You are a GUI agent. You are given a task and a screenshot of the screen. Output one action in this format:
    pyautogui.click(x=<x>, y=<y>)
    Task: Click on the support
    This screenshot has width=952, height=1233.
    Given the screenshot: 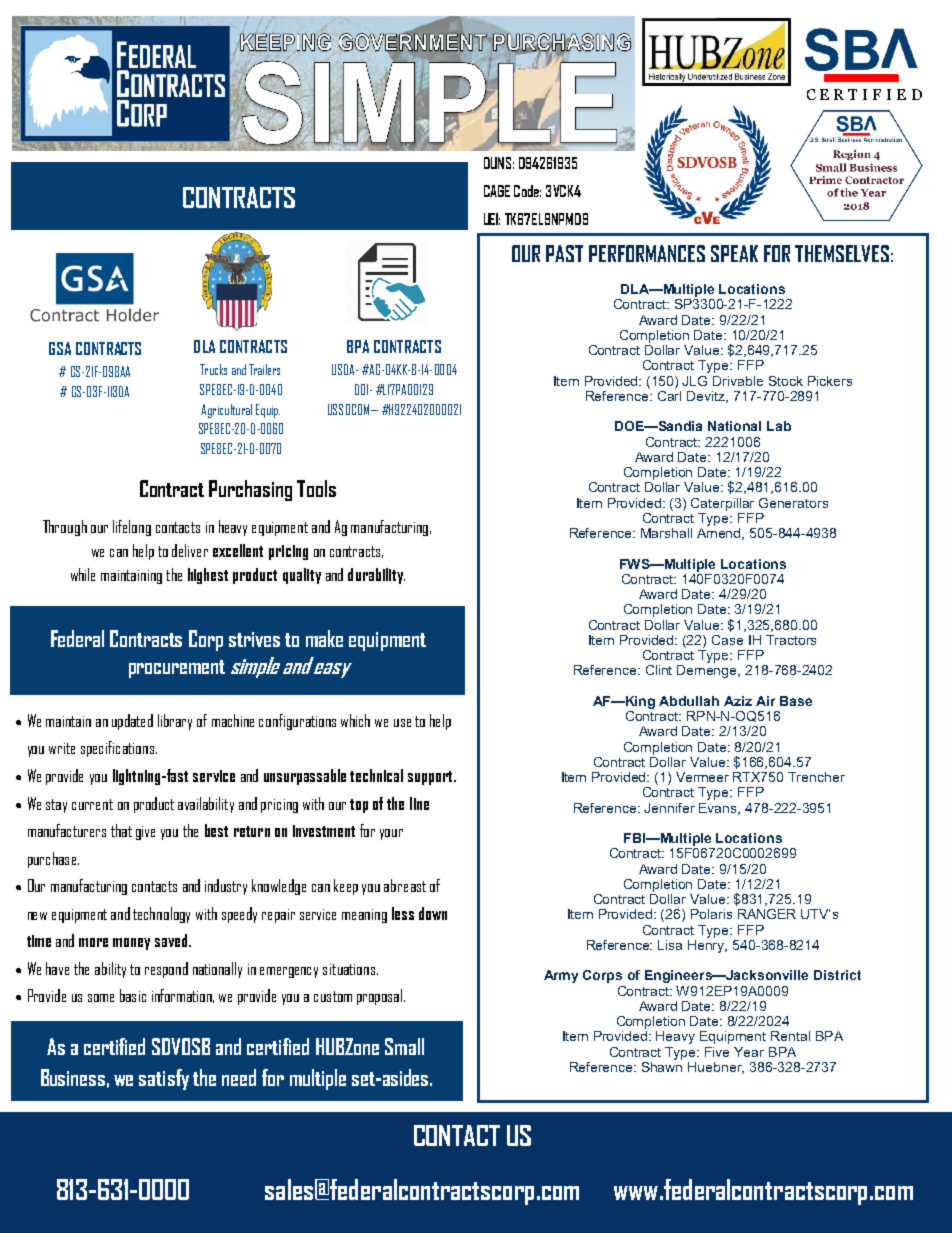 What is the action you would take?
    pyautogui.click(x=431, y=778)
